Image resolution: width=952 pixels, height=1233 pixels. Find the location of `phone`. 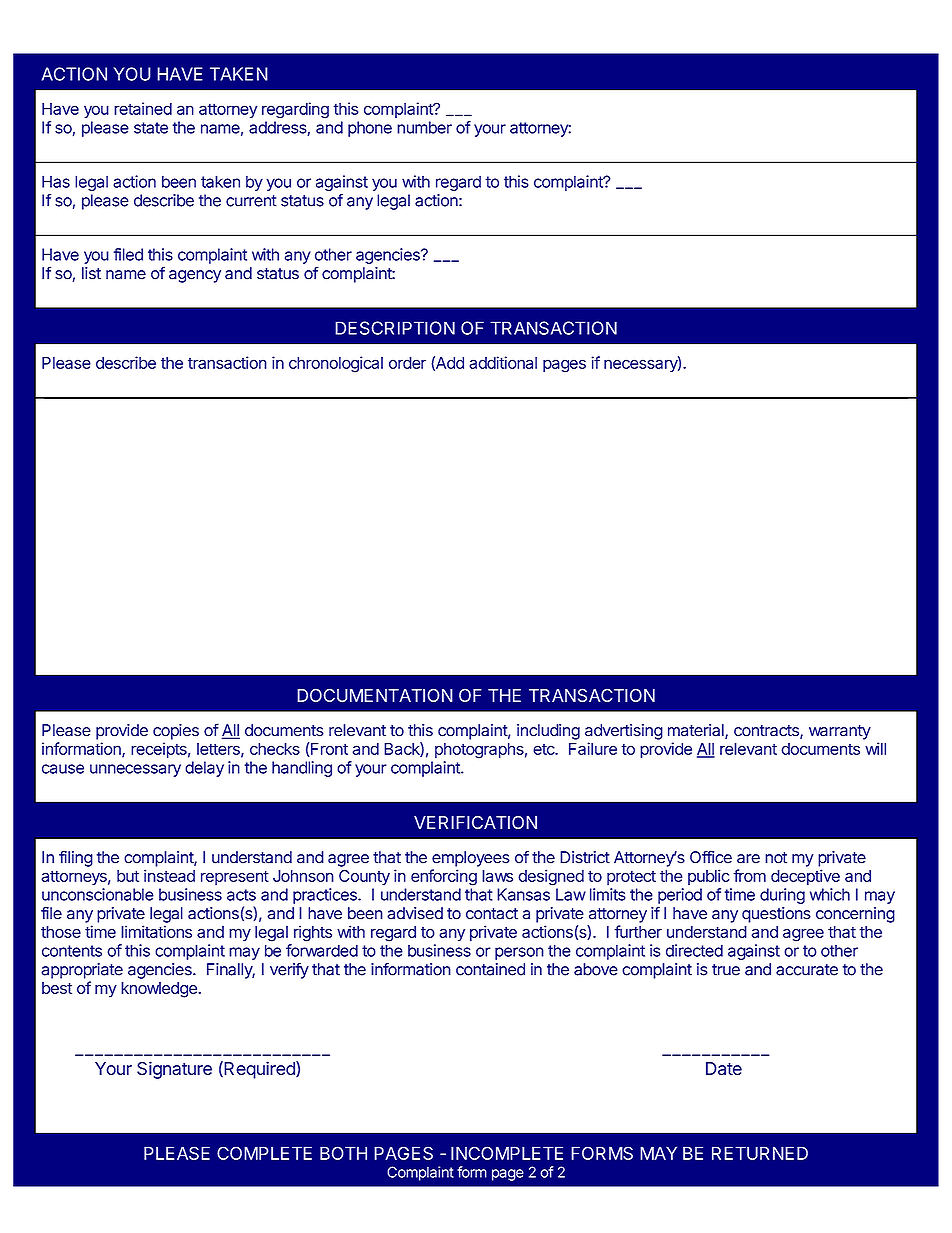

phone is located at coordinates (370, 129).
